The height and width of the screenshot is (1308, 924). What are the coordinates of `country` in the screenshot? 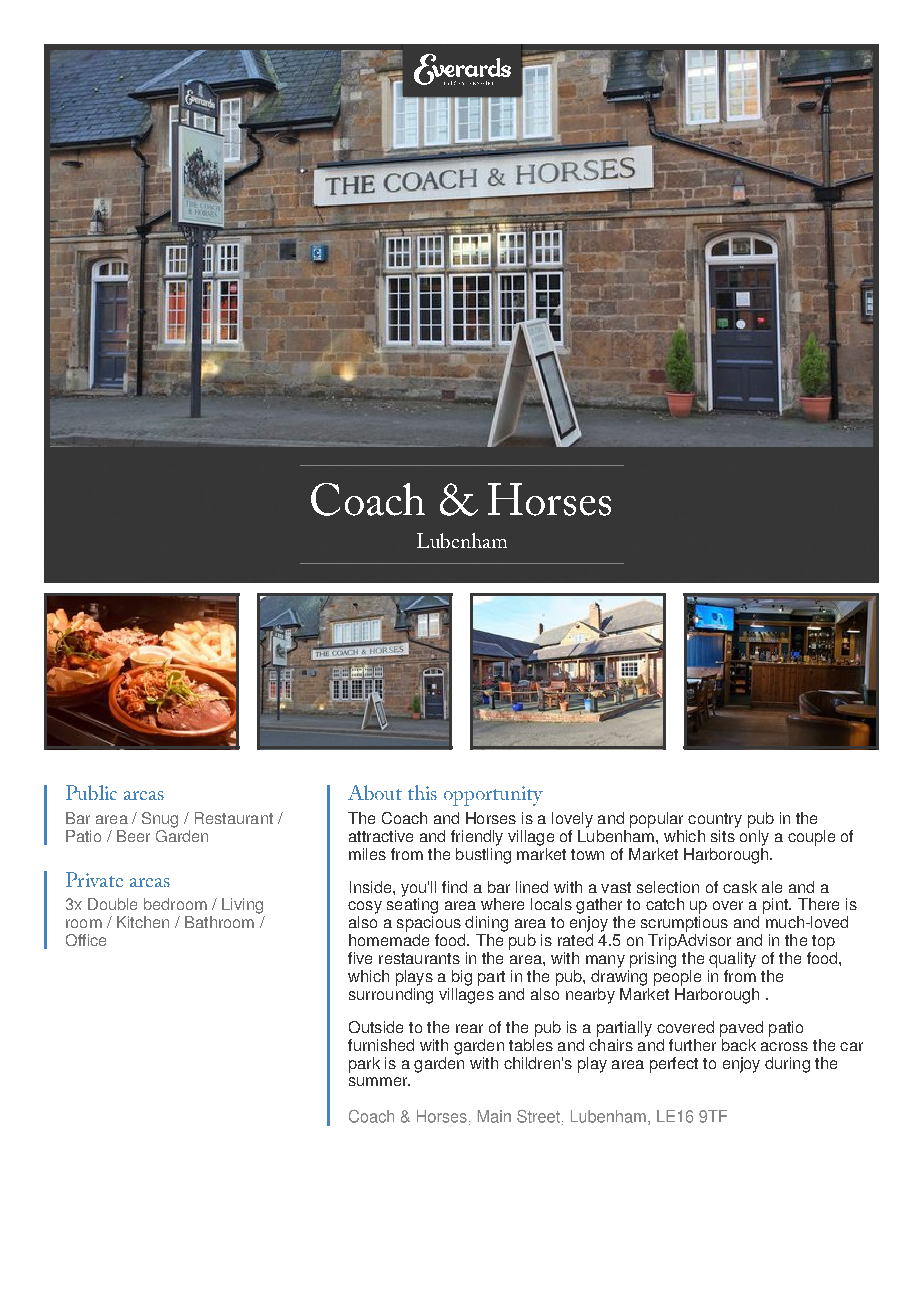 It's located at (715, 820).
